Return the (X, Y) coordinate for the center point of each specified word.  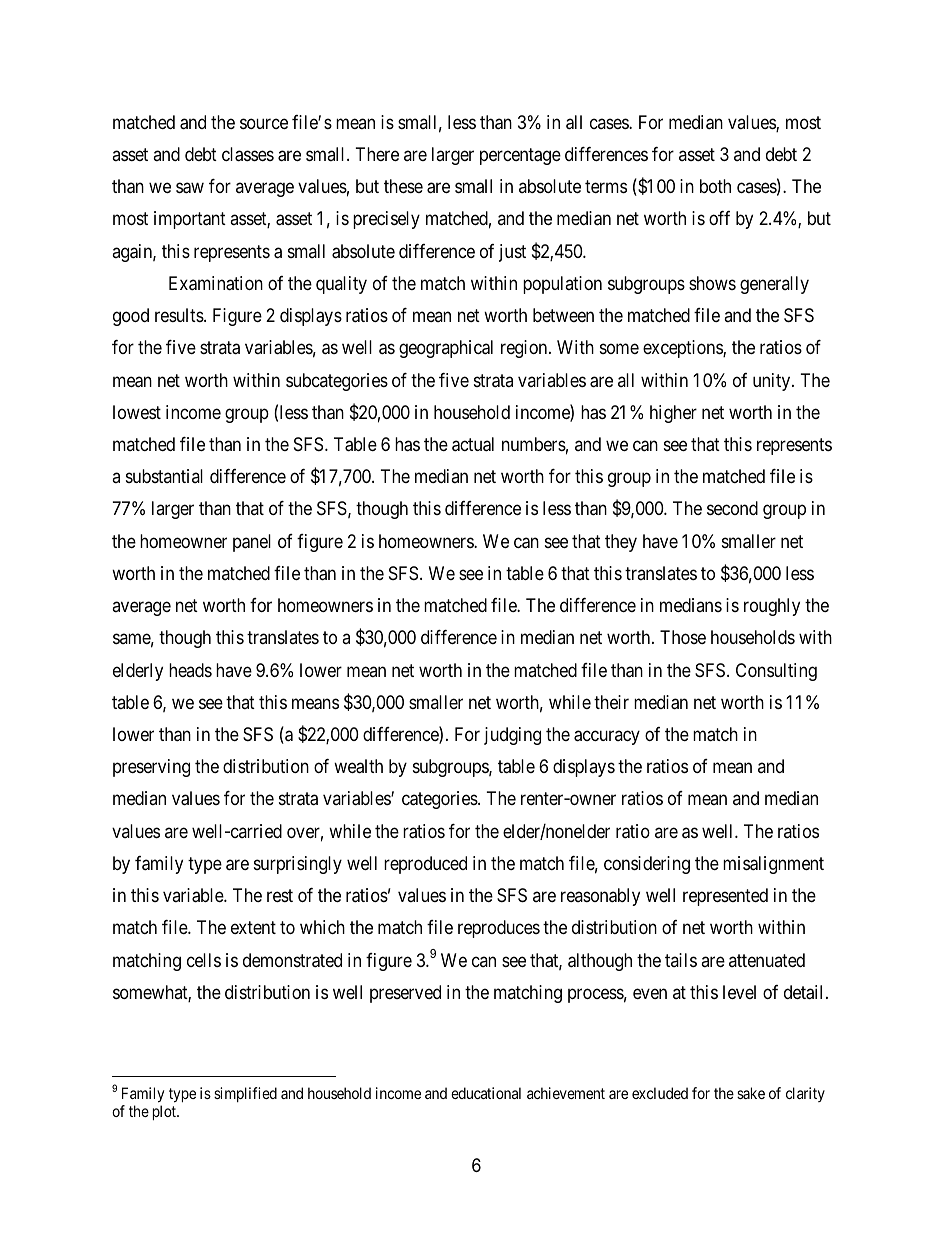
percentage (520, 156)
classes (248, 154)
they (621, 543)
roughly (772, 607)
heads (190, 670)
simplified (245, 1094)
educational (486, 1093)
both (715, 186)
